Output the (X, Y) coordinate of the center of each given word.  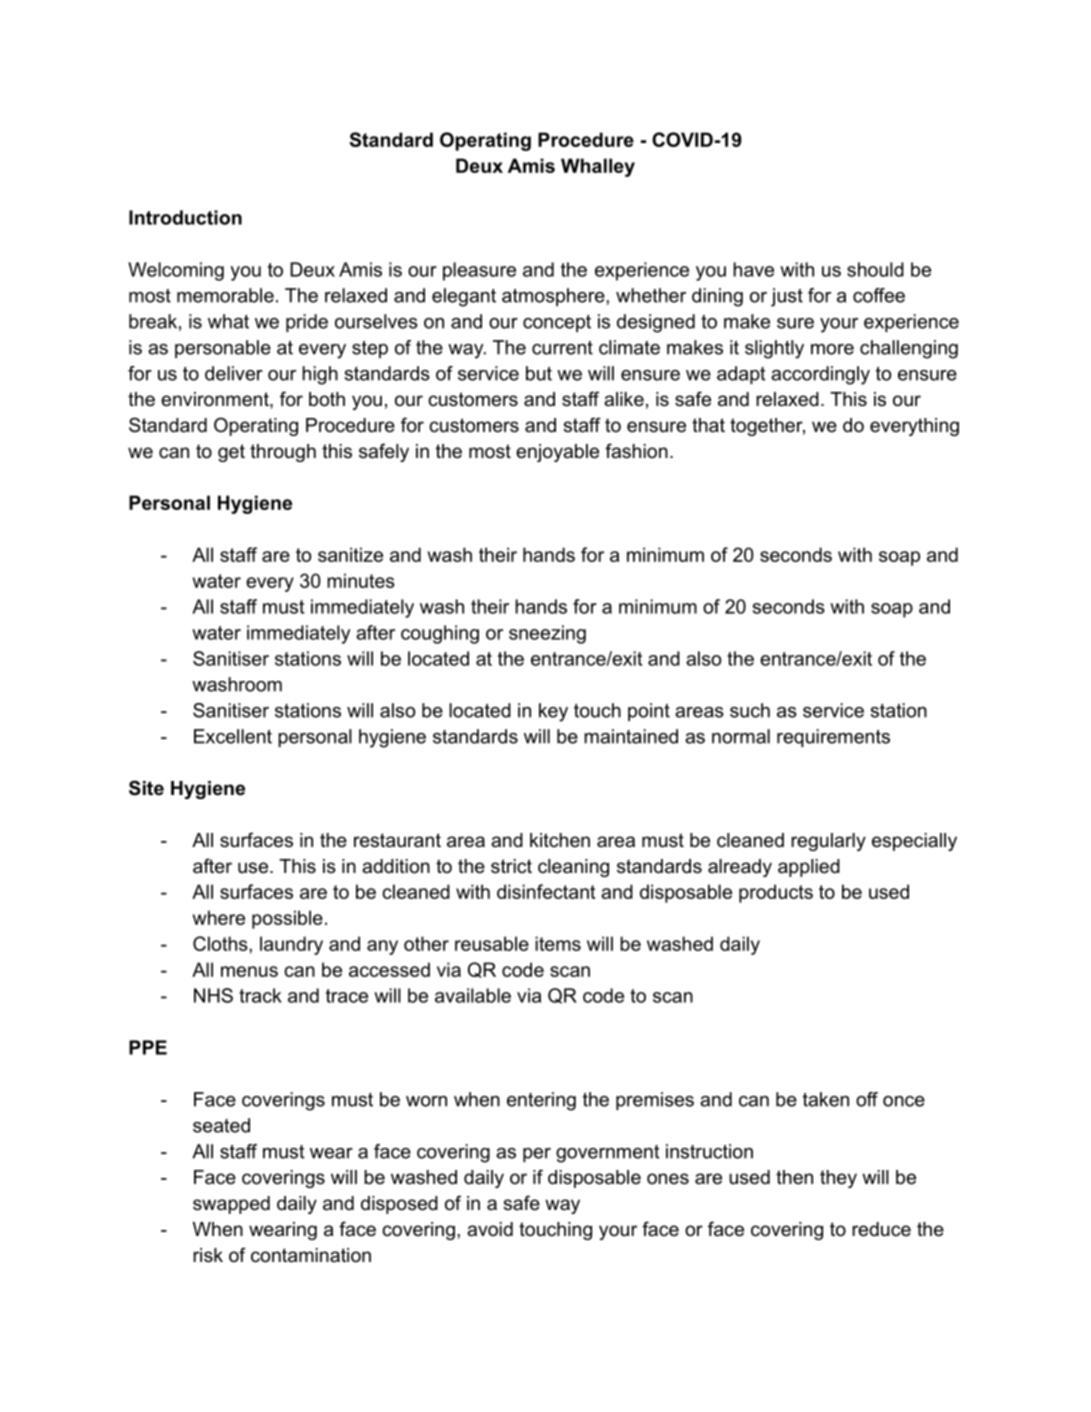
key (553, 712)
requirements (833, 738)
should (875, 269)
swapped (231, 1205)
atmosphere (554, 297)
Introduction (185, 217)
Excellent (233, 736)
